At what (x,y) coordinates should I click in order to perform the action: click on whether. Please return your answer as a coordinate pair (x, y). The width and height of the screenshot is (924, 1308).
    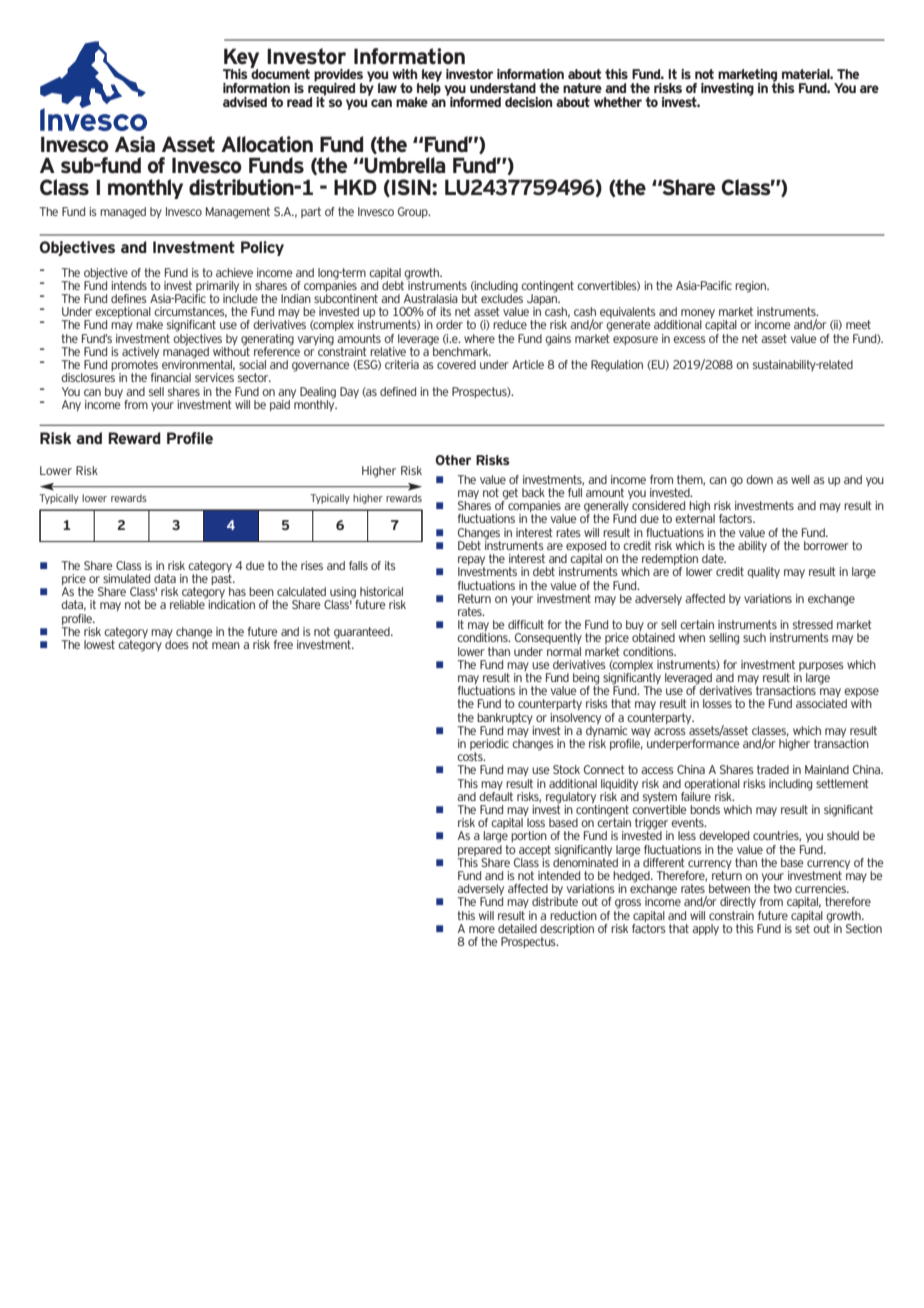
    Looking at the image, I should click on (618, 102).
